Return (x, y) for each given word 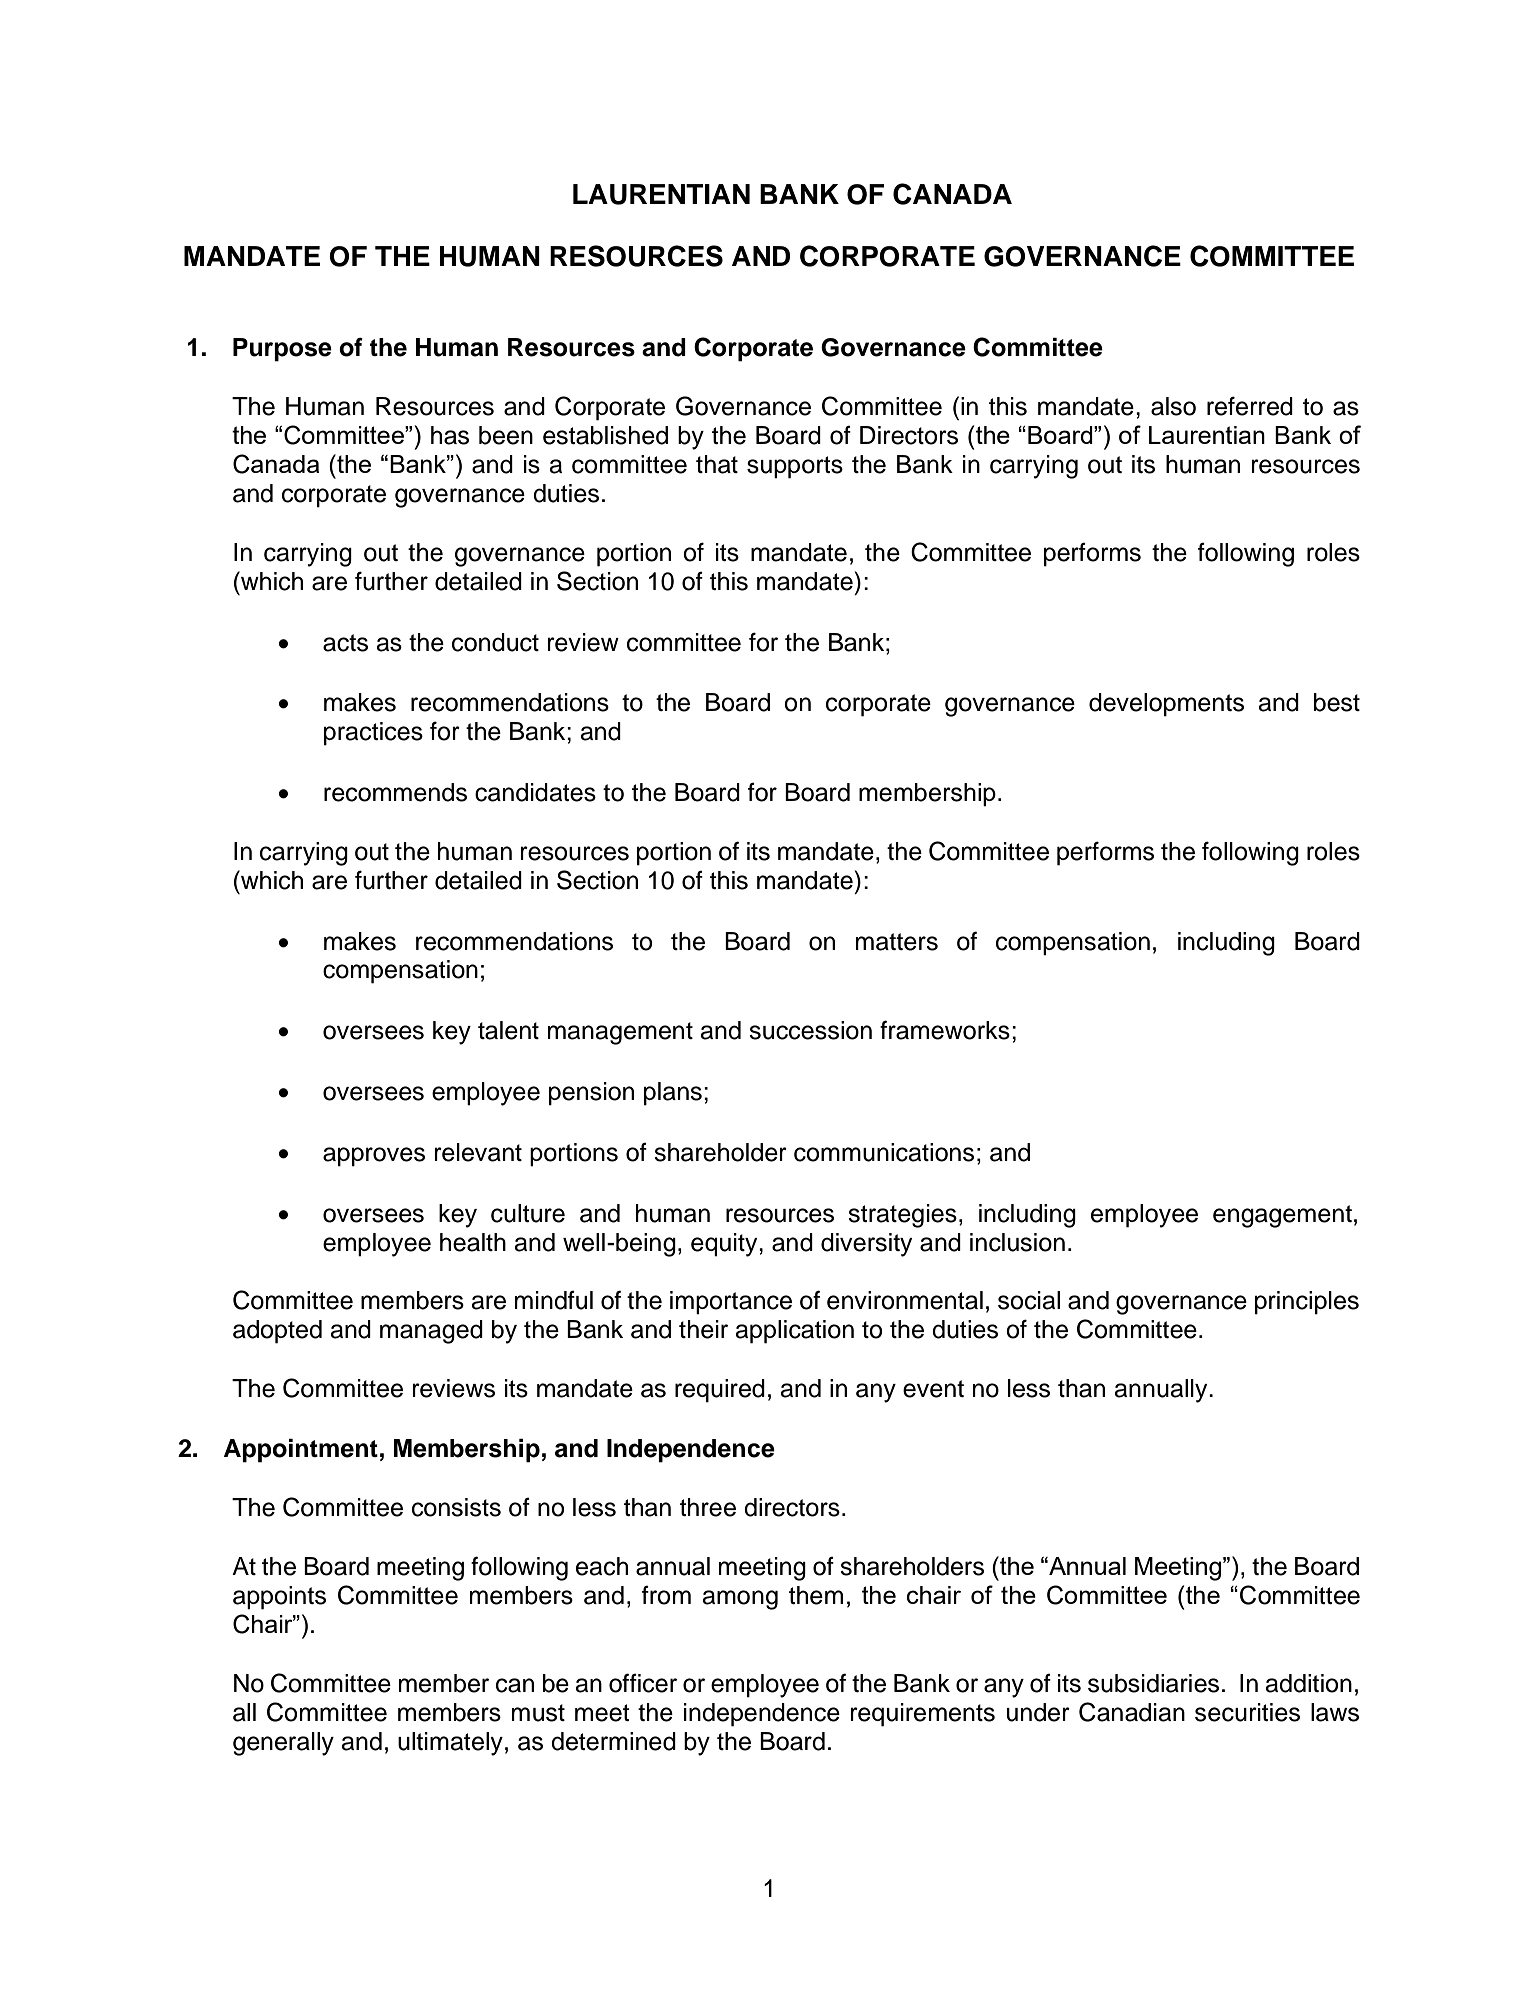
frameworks (945, 1030)
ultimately (450, 1744)
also (1173, 406)
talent (508, 1030)
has (450, 435)
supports (795, 467)
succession (810, 1030)
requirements (922, 1715)
